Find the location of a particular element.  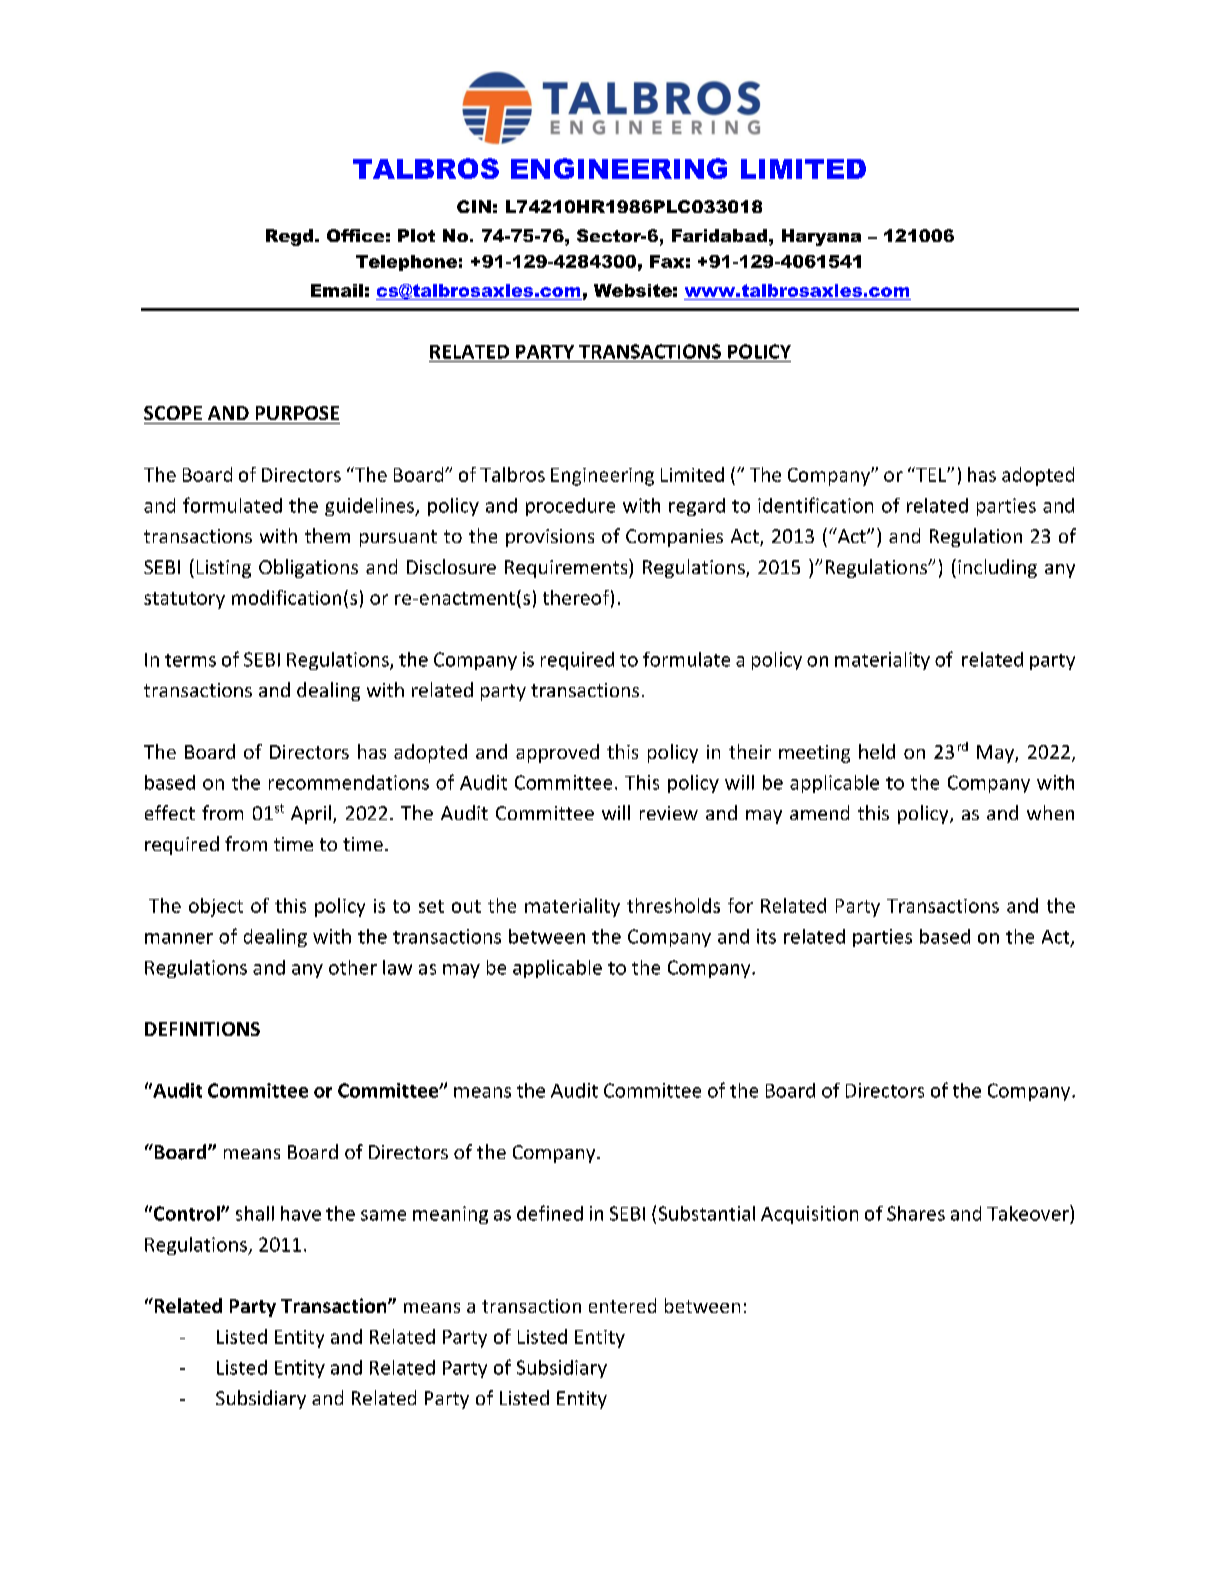

Haryana is located at coordinates (821, 237).
